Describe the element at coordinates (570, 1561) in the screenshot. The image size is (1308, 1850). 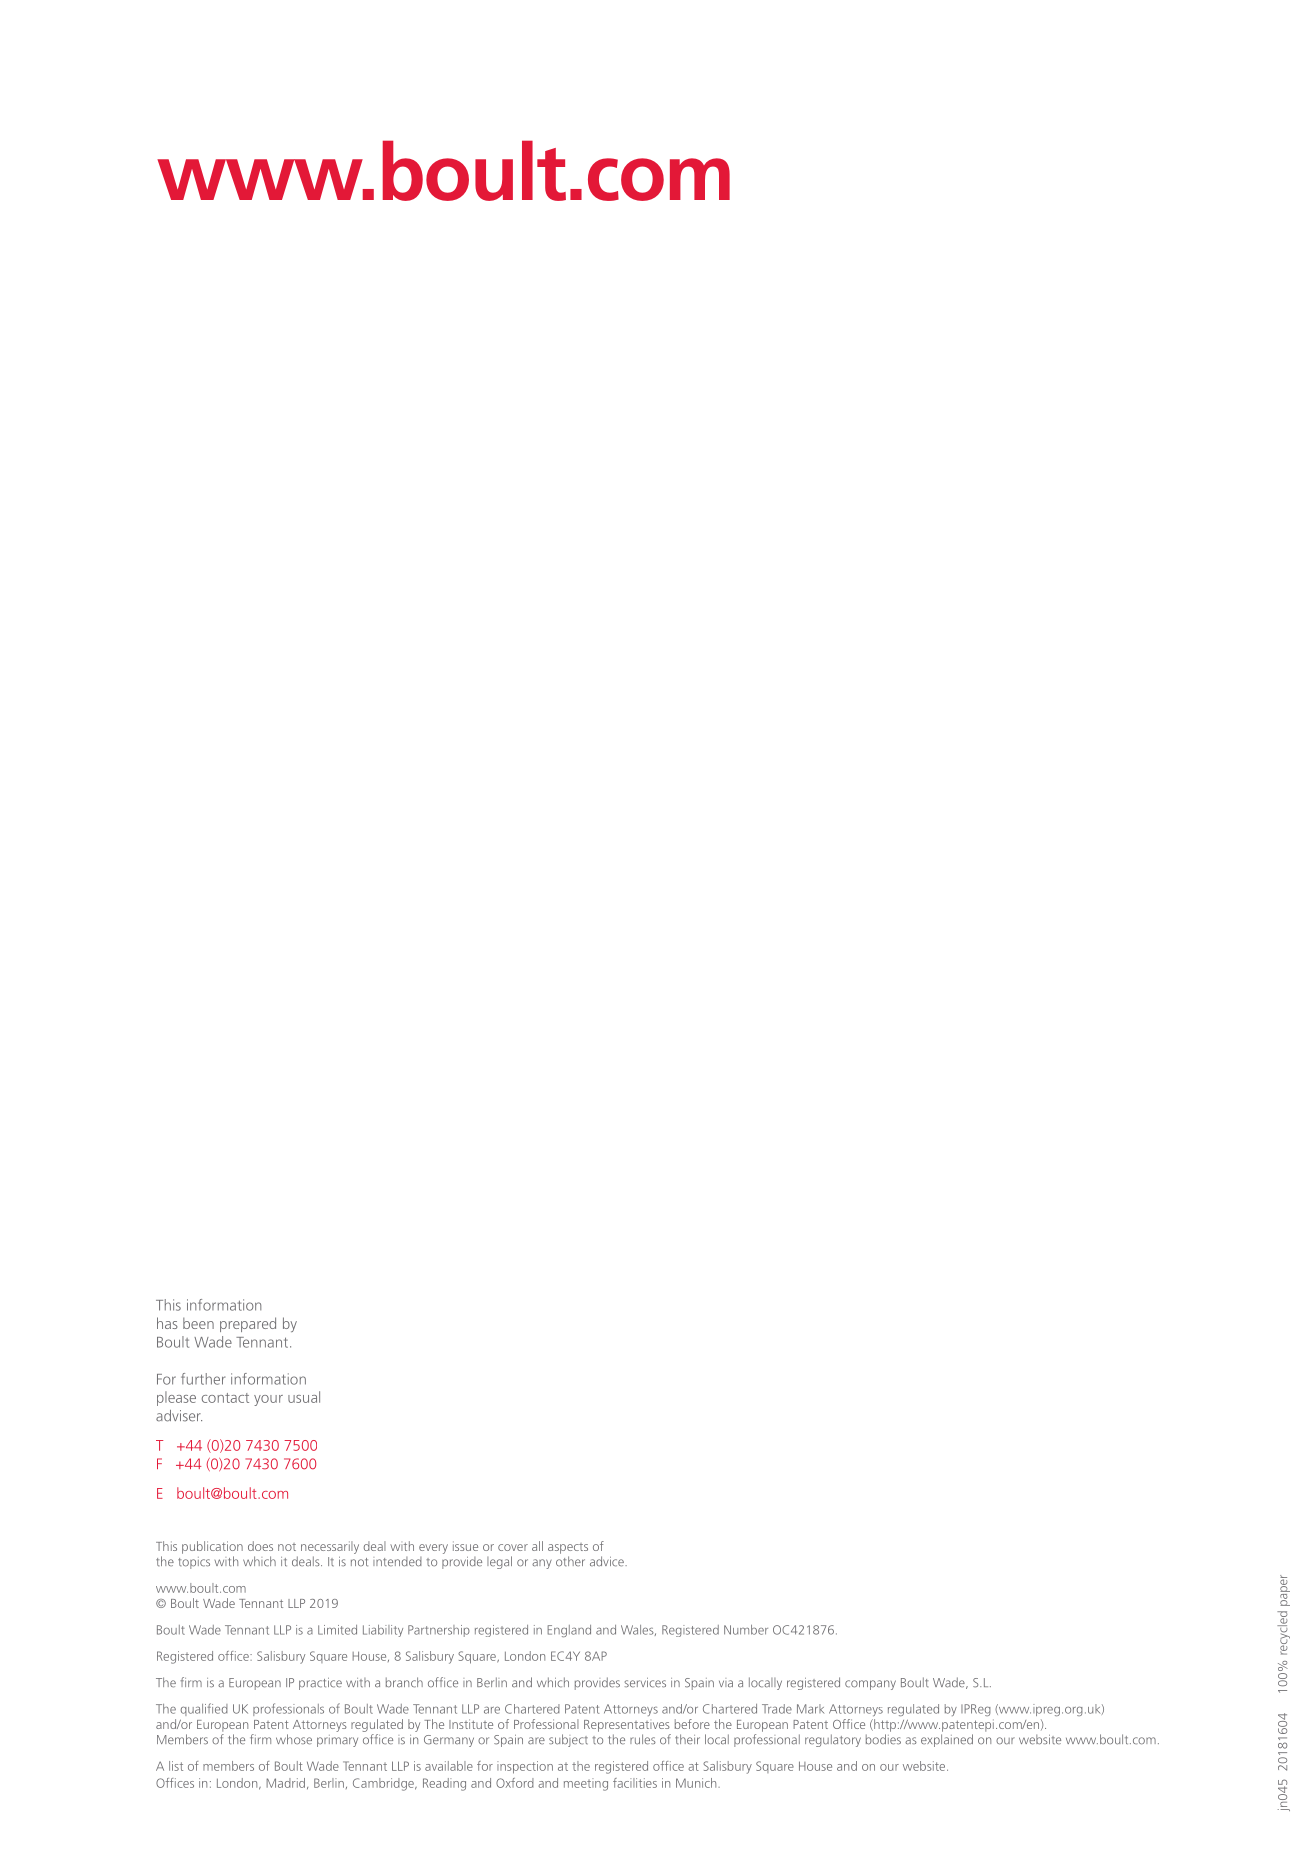
I see `other` at that location.
